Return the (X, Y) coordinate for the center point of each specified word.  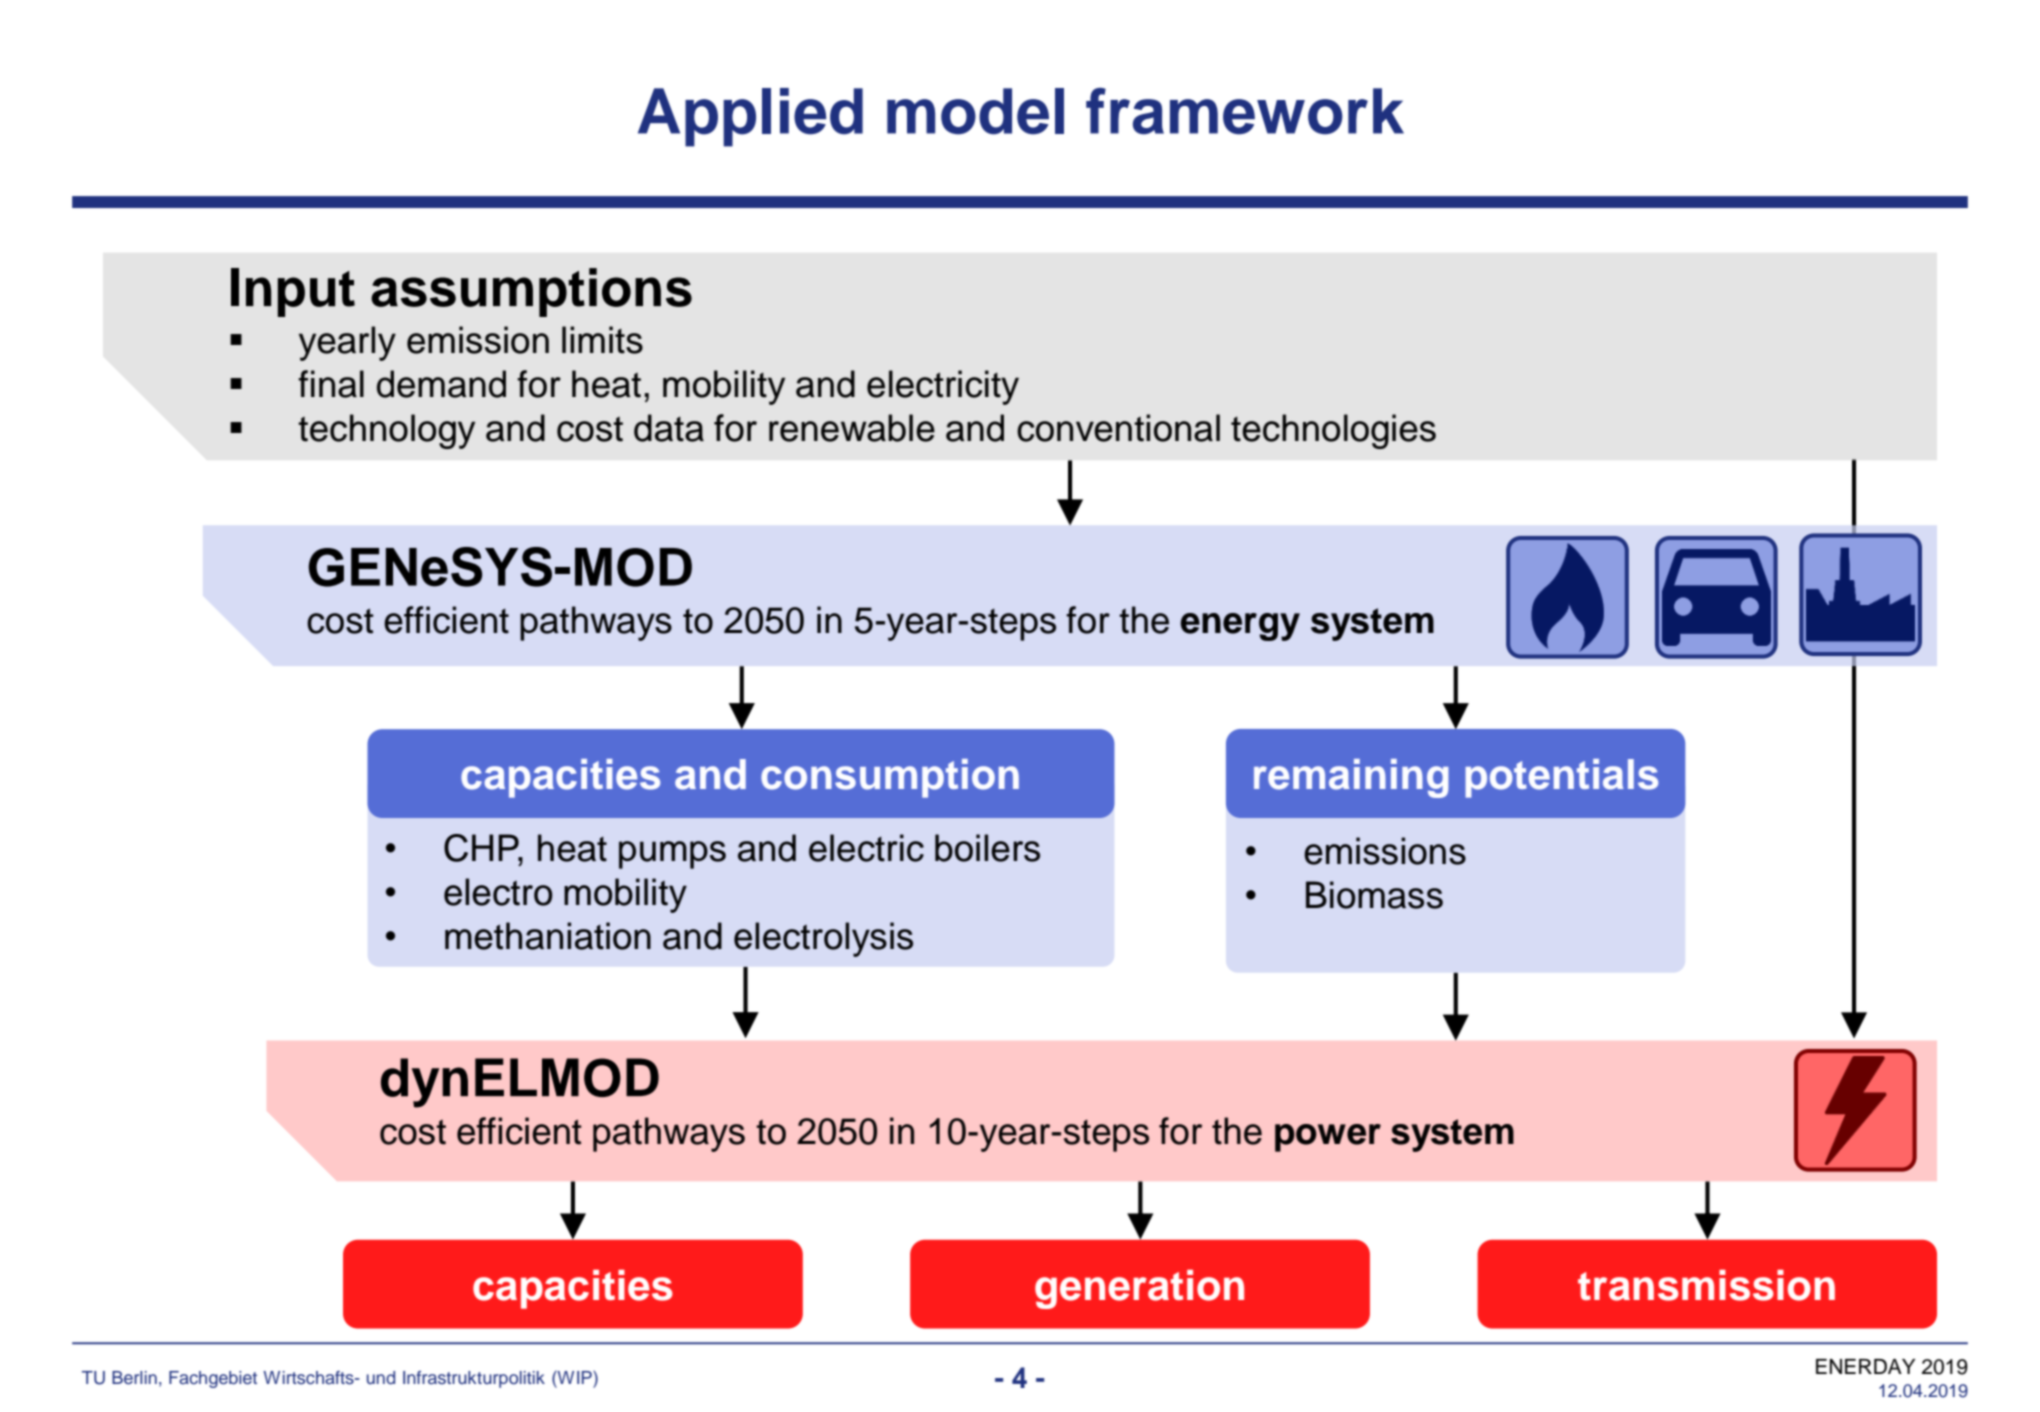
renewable (852, 428)
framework (1245, 111)
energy (1240, 627)
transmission (1706, 1285)
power (1328, 1138)
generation (1139, 1289)
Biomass (1374, 895)
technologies (1333, 431)
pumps (672, 855)
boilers (987, 848)
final (331, 384)
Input (293, 292)
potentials (1561, 778)
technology (386, 431)
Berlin (134, 1378)
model (975, 111)
